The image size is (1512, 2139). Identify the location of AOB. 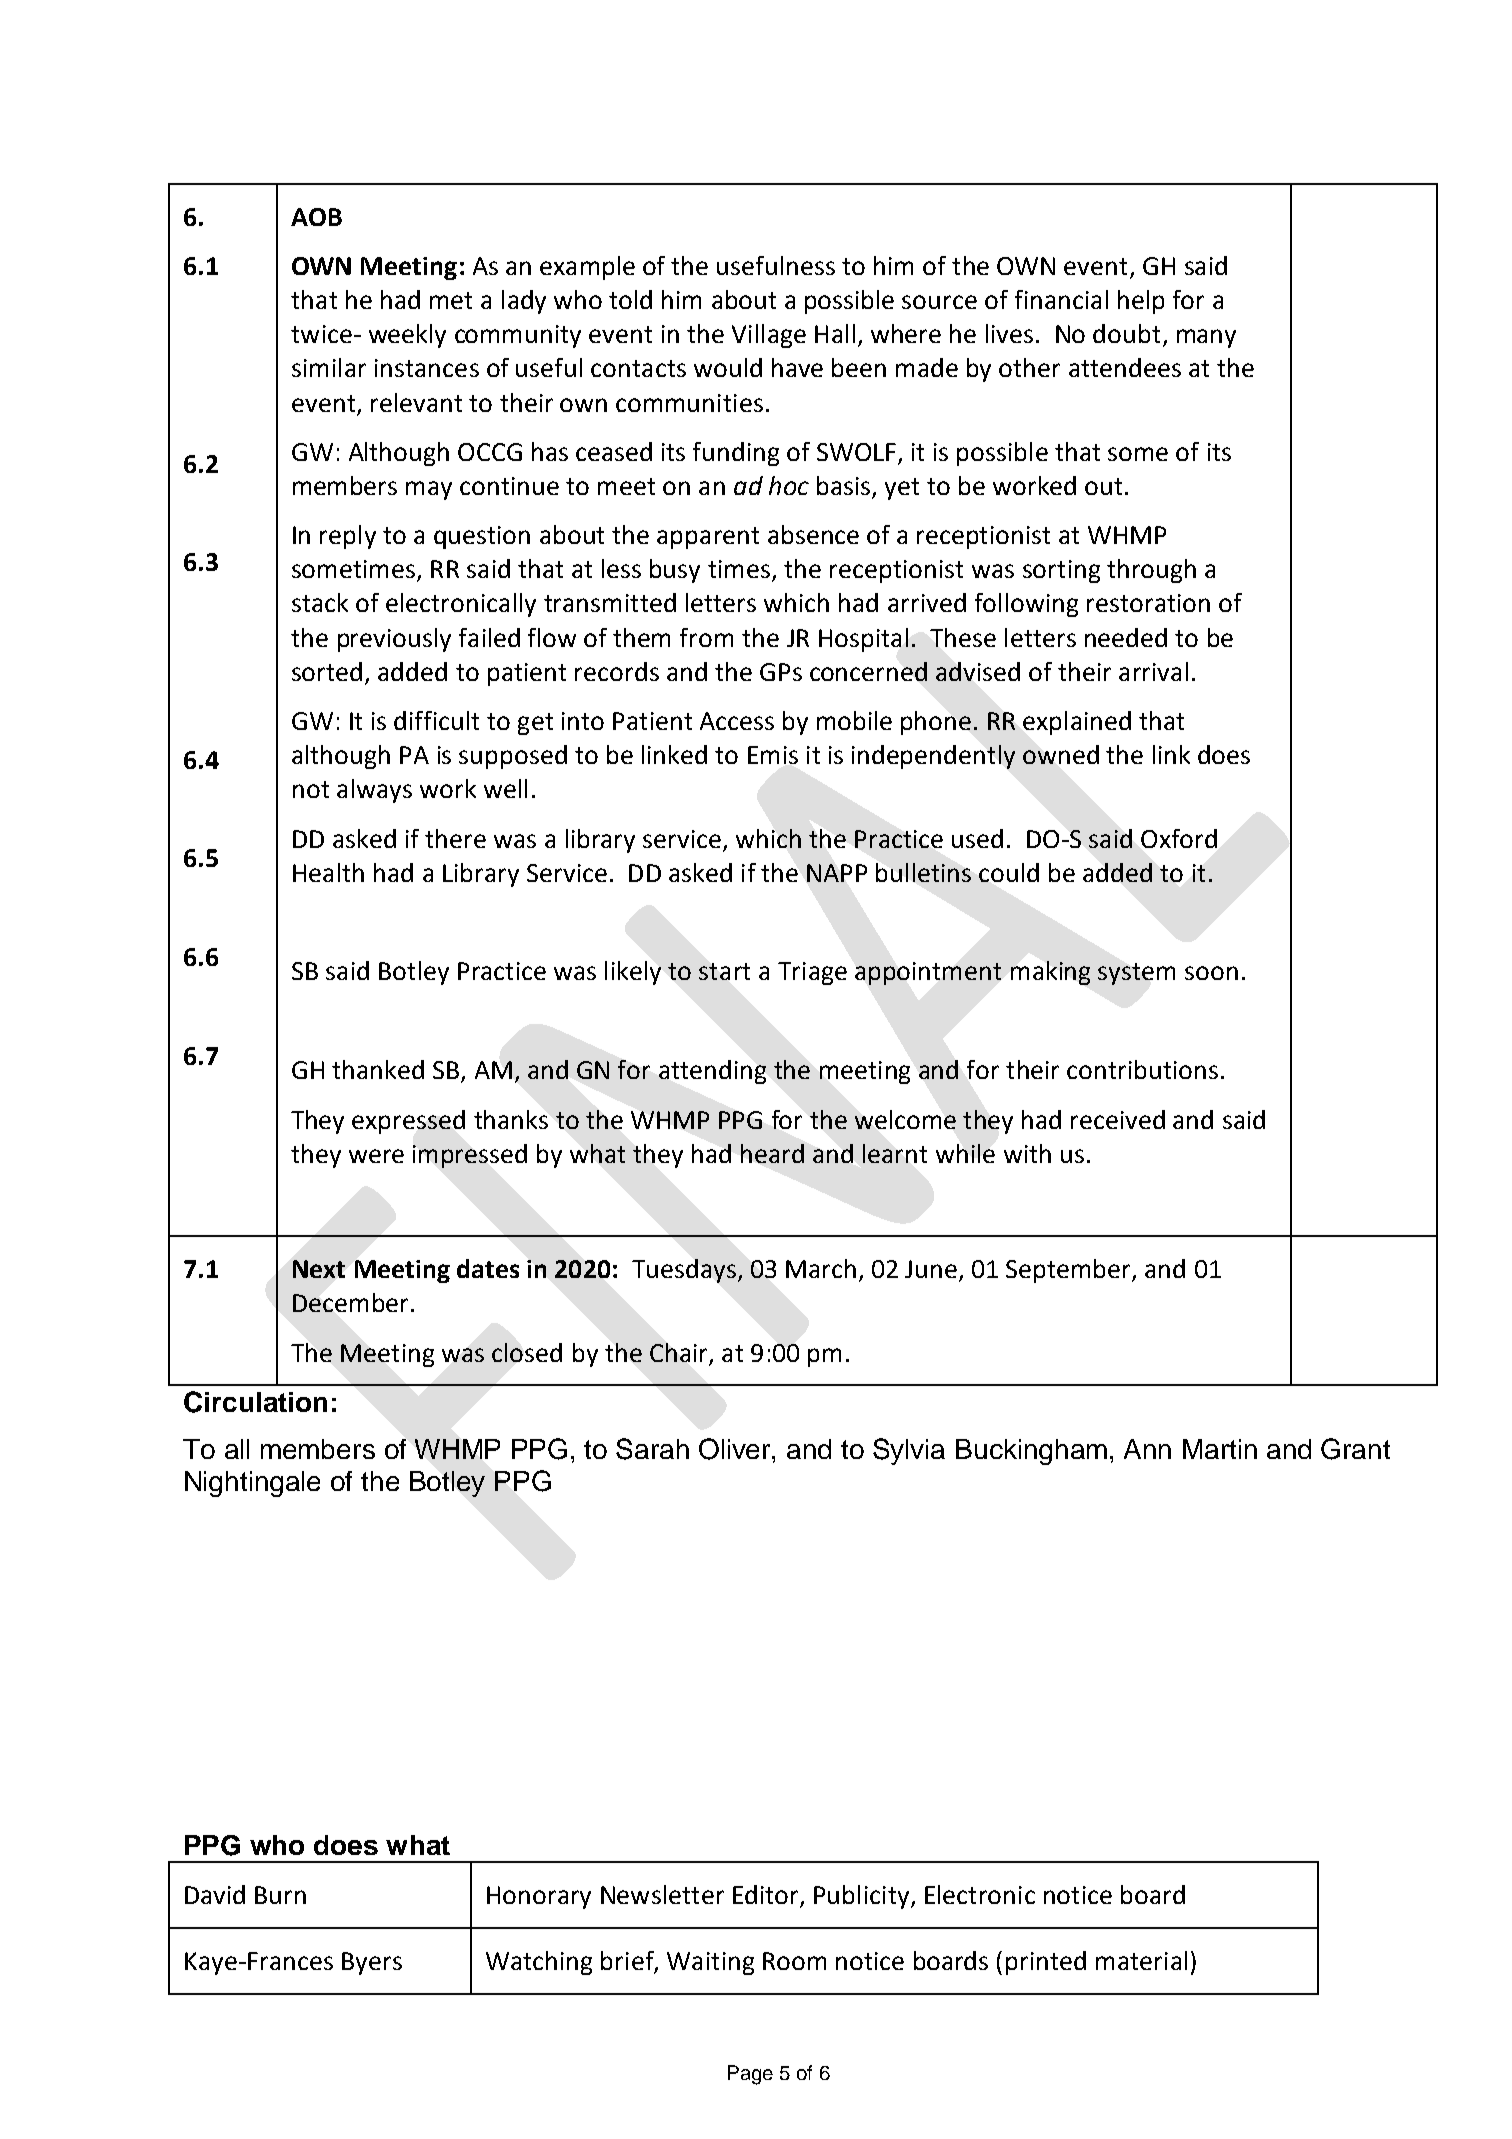
(316, 217).
